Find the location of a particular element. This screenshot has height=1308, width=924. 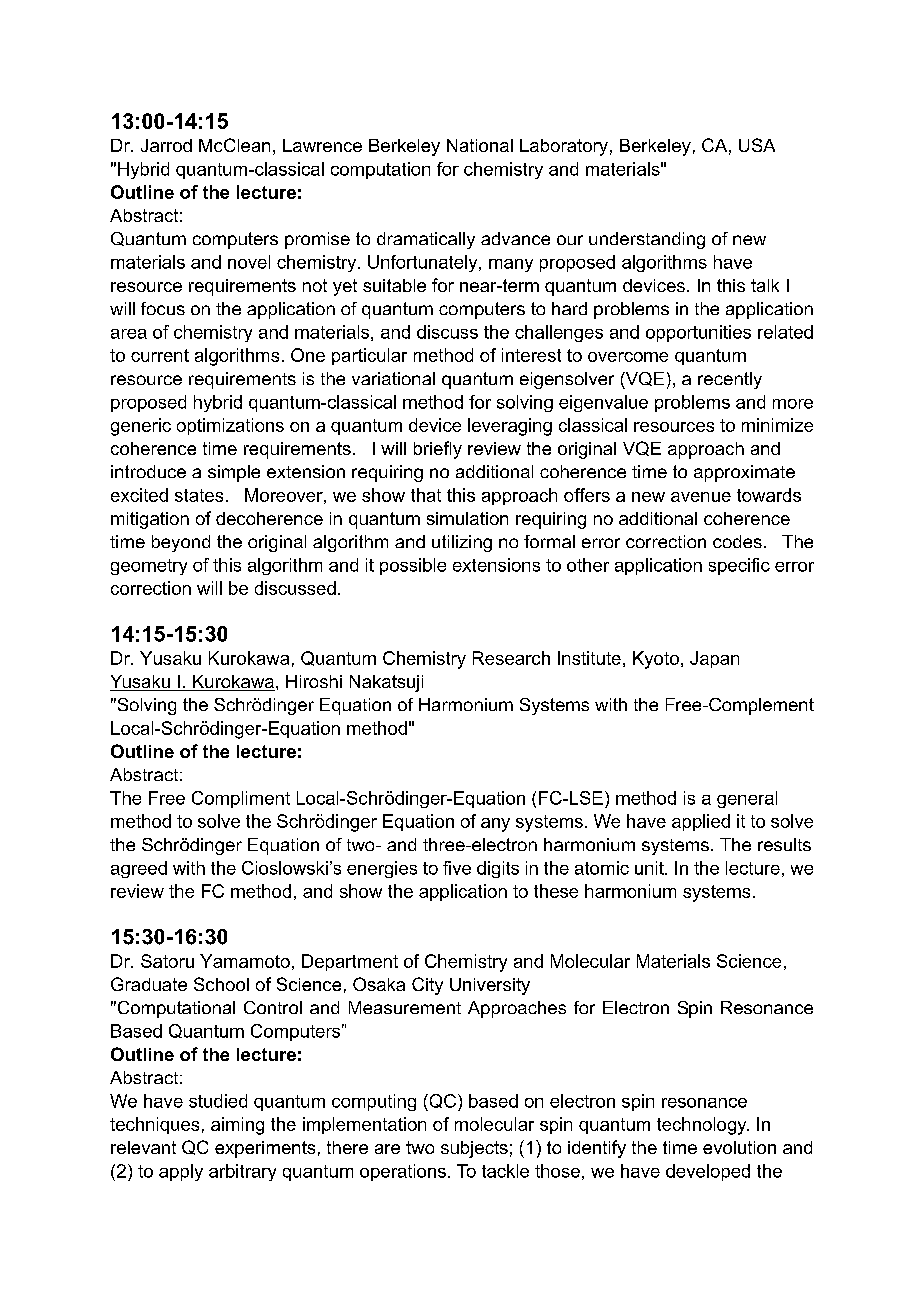

beyond is located at coordinates (181, 543).
